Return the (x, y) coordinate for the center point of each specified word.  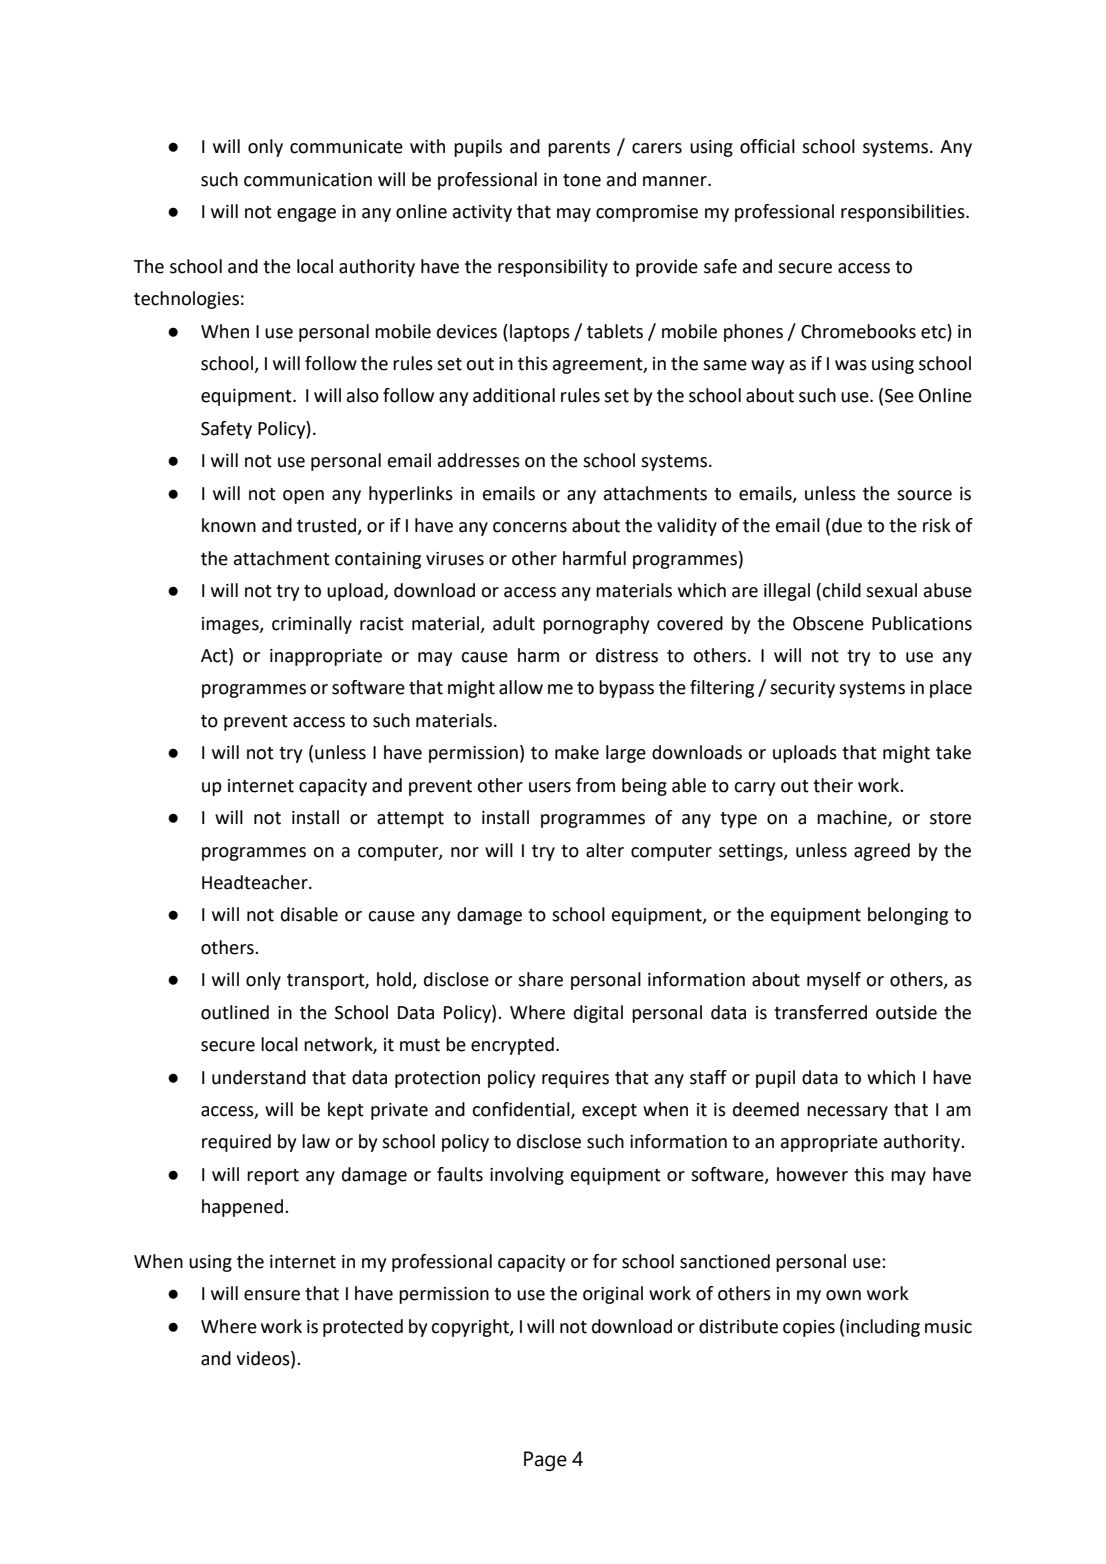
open (303, 497)
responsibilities (904, 213)
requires (575, 1079)
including (883, 1328)
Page (545, 1461)
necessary (847, 1113)
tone (582, 180)
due (847, 525)
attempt (410, 820)
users (550, 787)
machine (853, 818)
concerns (530, 527)
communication (308, 180)
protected (363, 1328)
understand (259, 1077)
